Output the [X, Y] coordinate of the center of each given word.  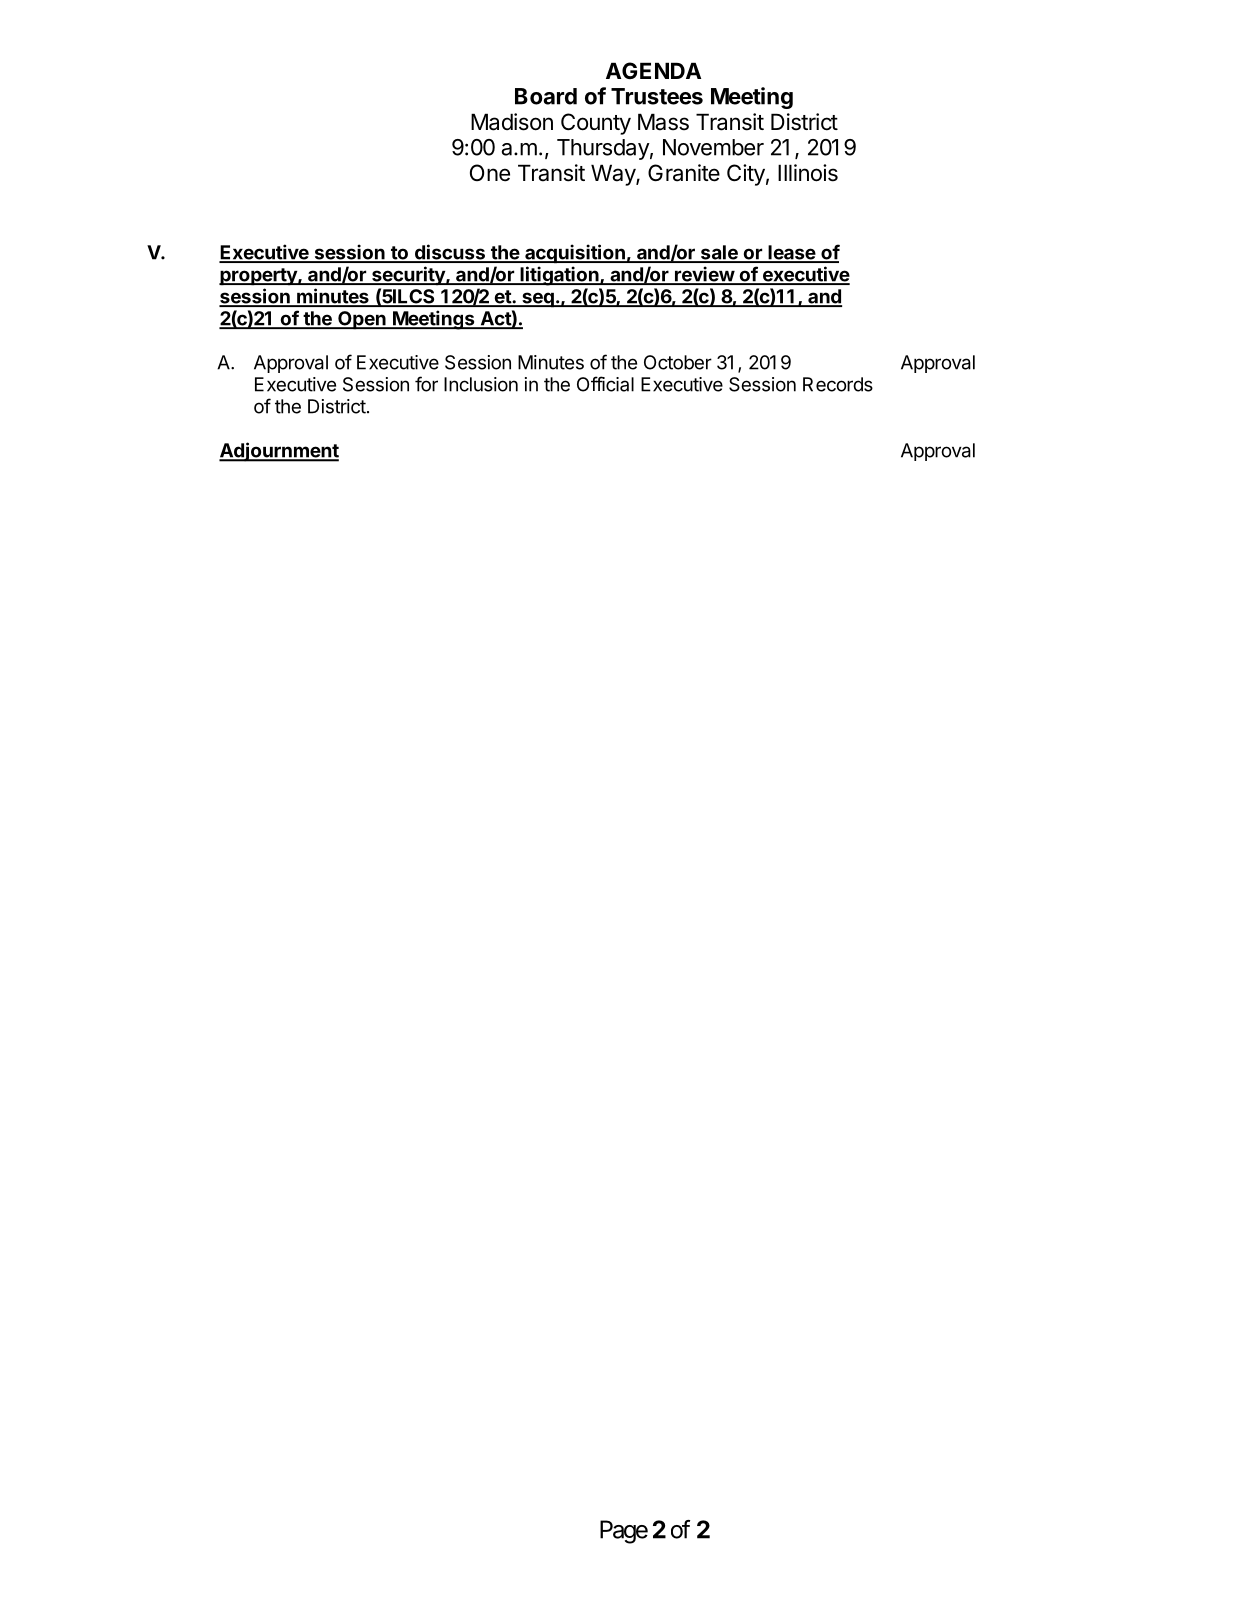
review [704, 275]
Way [614, 175]
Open [362, 320]
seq [538, 300]
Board [546, 96]
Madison [512, 122]
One [490, 173]
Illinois [808, 173]
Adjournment [279, 452]
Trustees [657, 96]
